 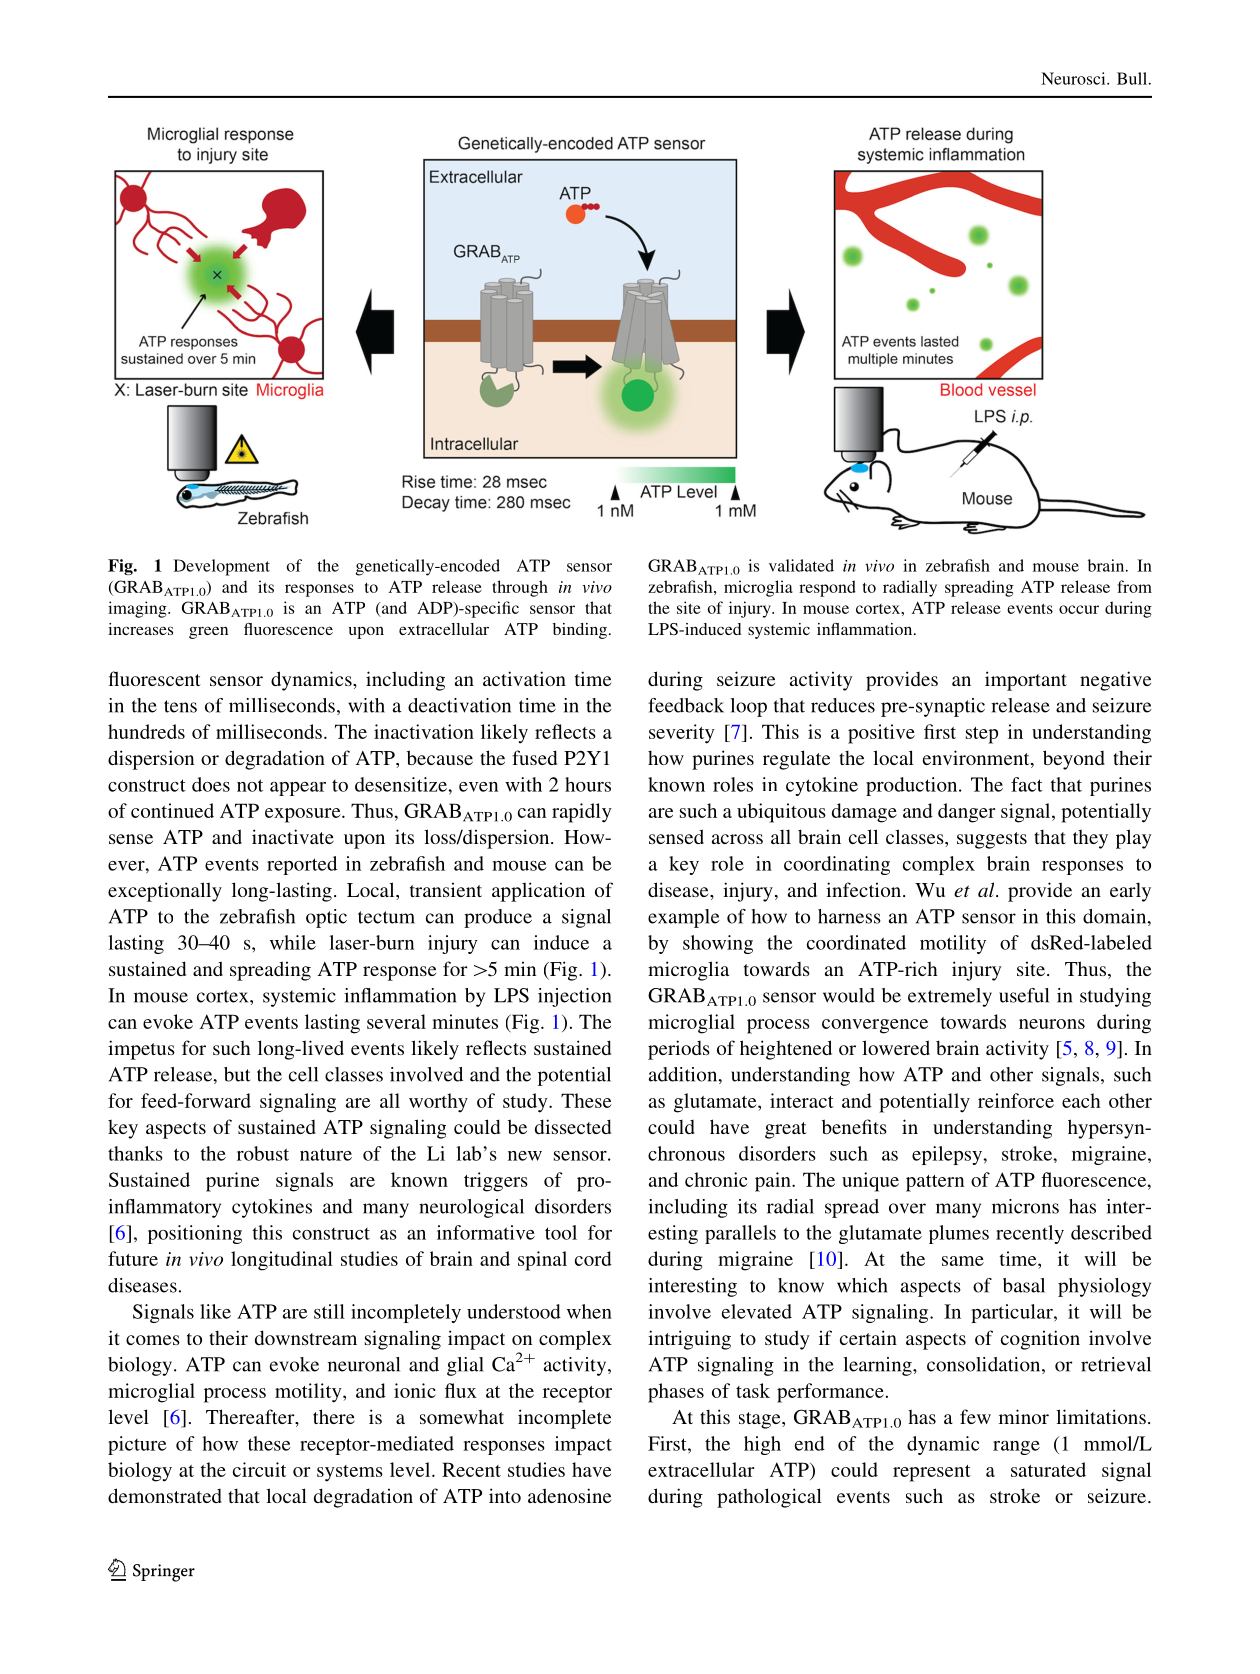 I want to click on dissected, so click(x=573, y=1126).
